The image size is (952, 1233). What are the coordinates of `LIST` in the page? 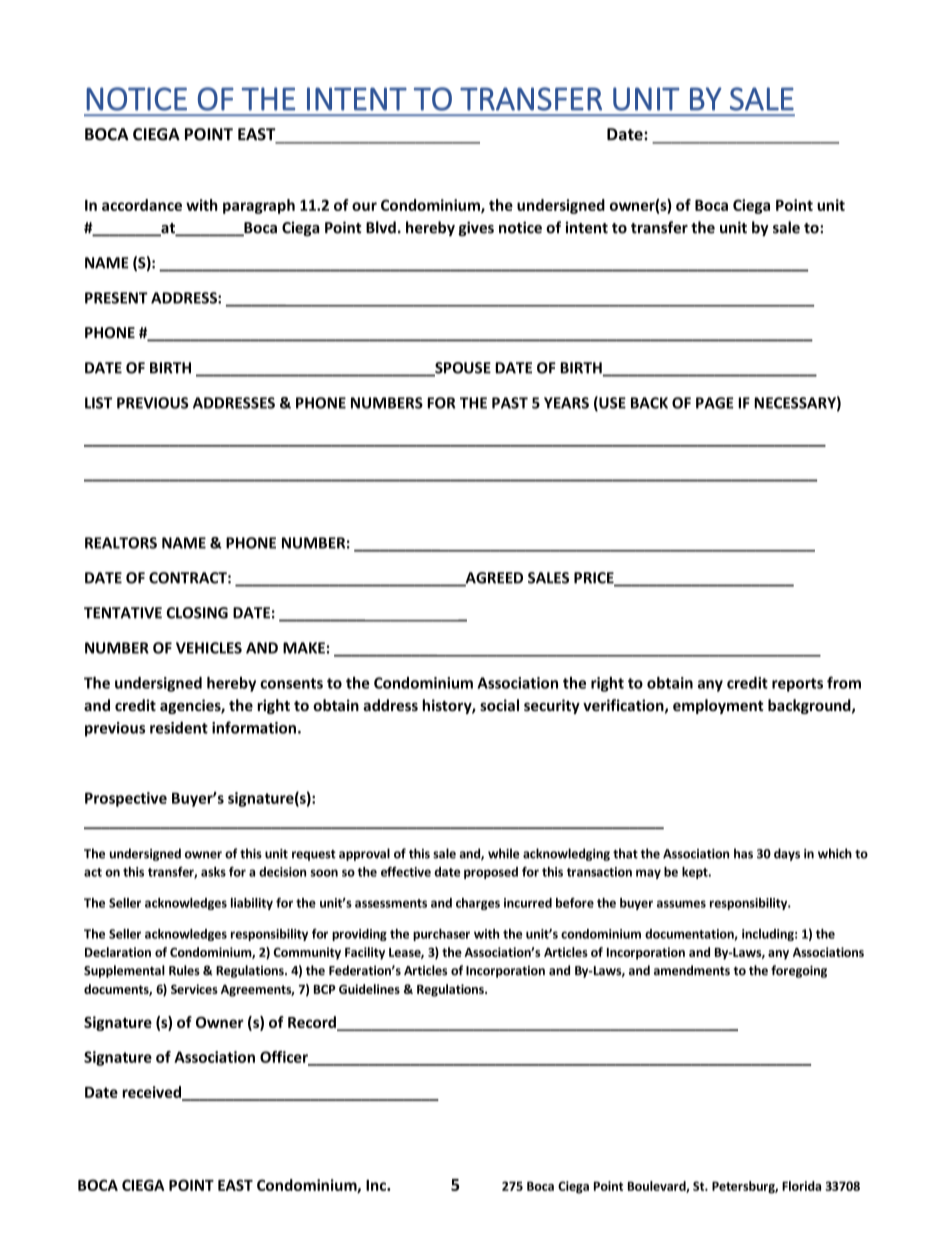 It's located at (98, 403).
